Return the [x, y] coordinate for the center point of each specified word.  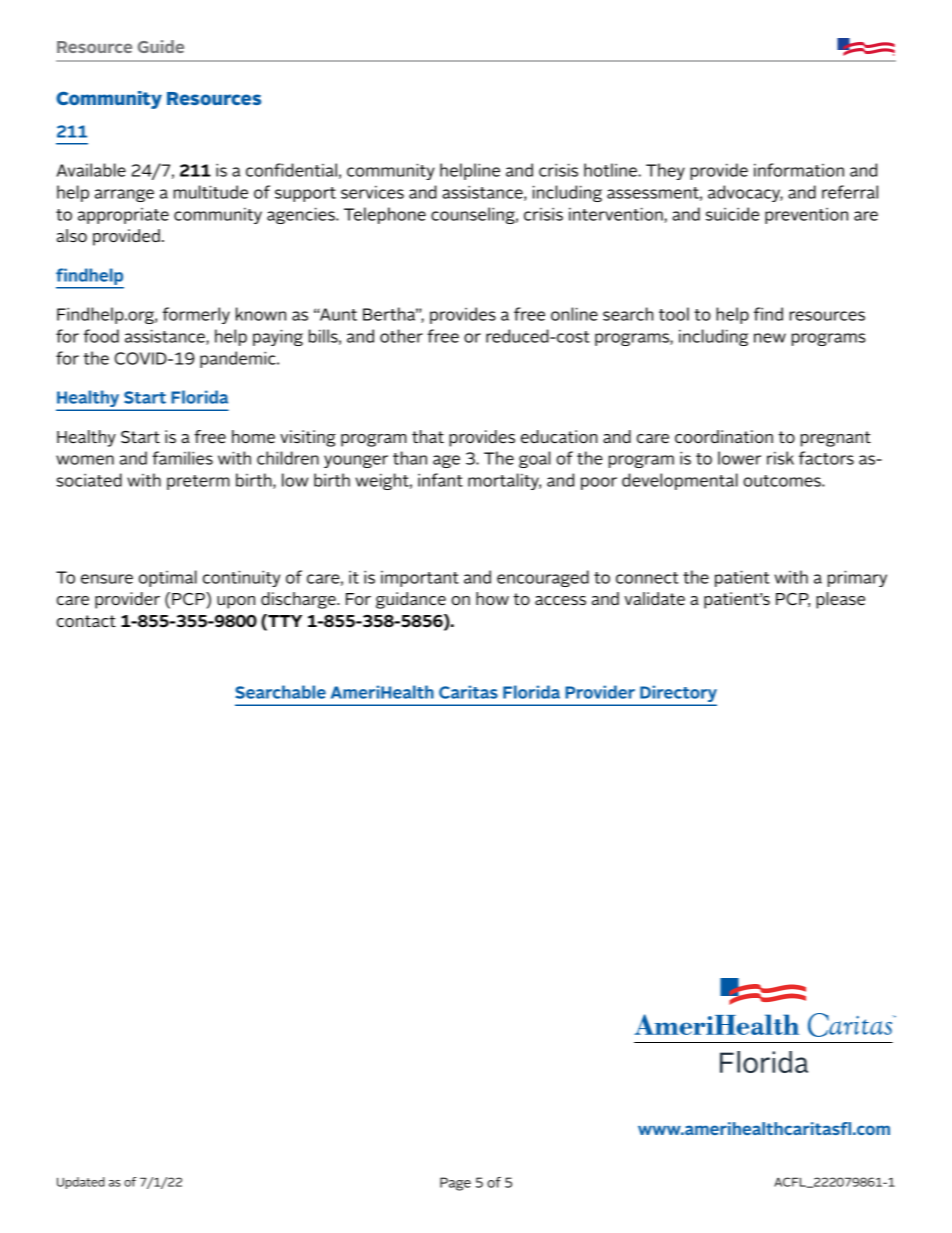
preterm [198, 482]
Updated [81, 1183]
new [770, 338]
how [492, 598]
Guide [161, 46]
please [840, 600]
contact [86, 621]
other [401, 336]
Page [455, 1184]
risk [780, 458]
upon [236, 602]
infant [440, 480]
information [799, 170]
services [372, 192]
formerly [196, 315]
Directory [677, 695]
